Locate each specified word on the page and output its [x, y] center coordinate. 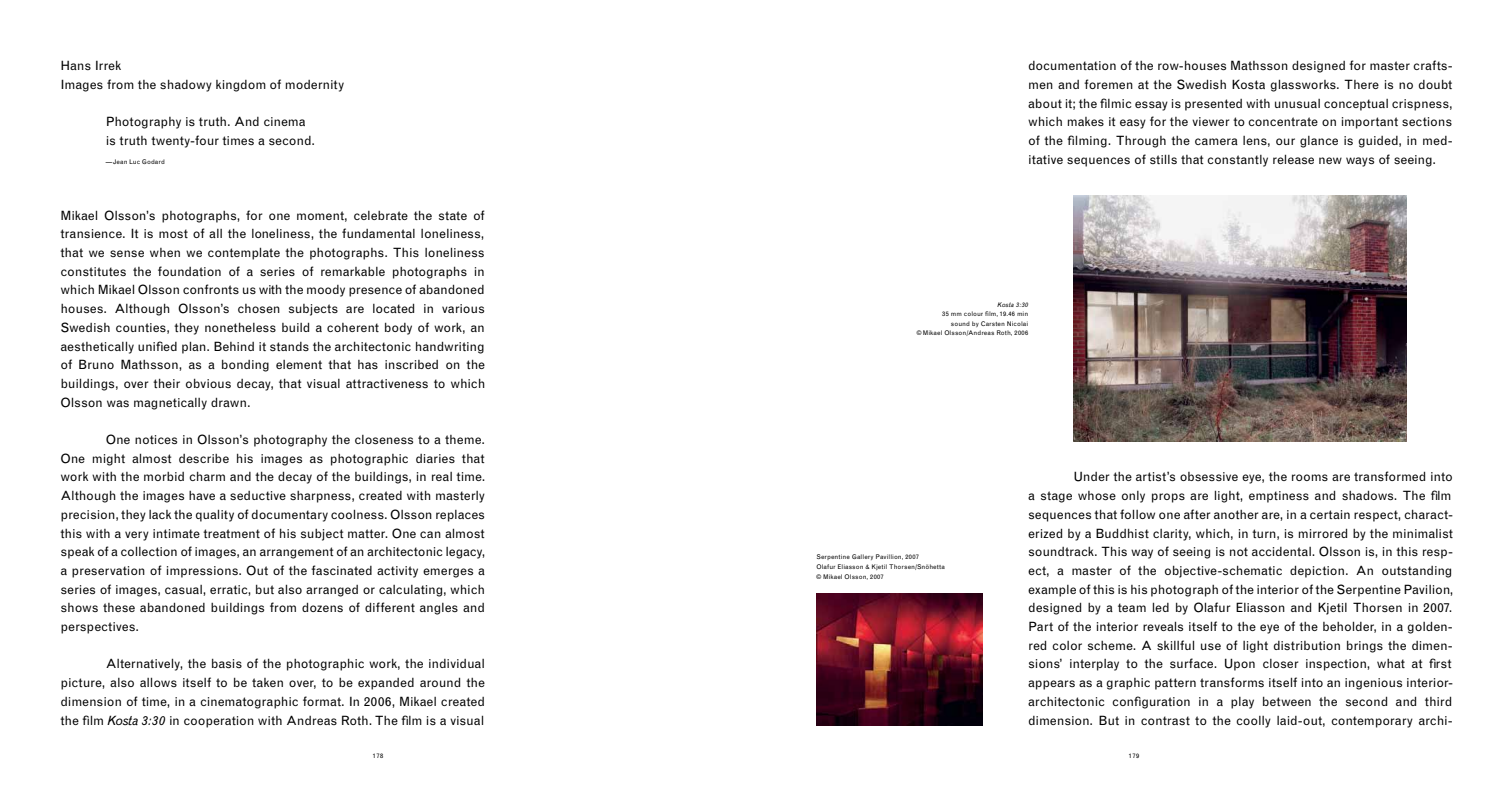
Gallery [862, 557]
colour [973, 313]
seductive [258, 495]
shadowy [186, 85]
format [323, 701]
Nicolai [1017, 323]
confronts [211, 289]
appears [1051, 685]
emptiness [1279, 497]
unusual [1297, 104]
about [1045, 103]
